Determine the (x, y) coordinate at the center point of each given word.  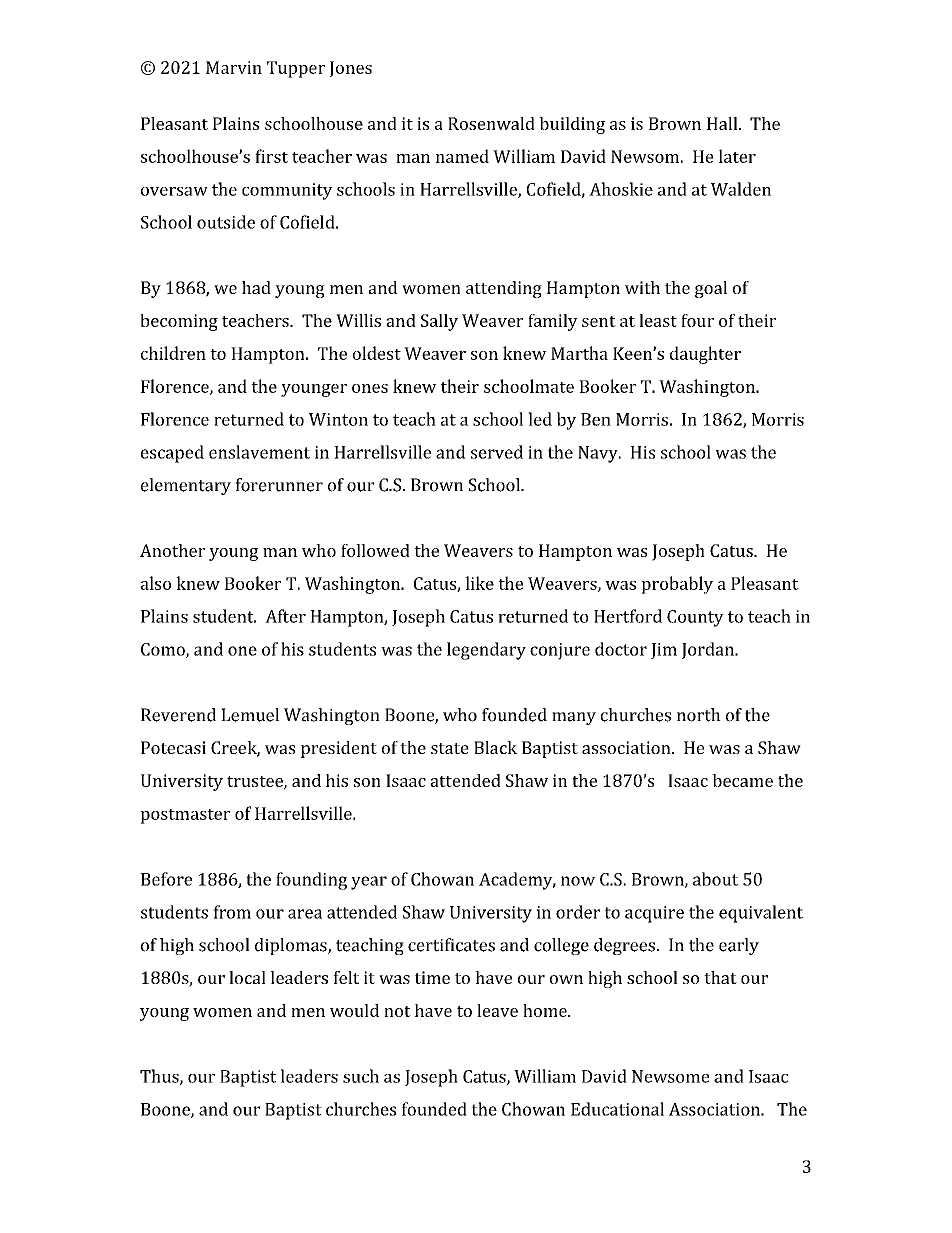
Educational (617, 1109)
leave (497, 1010)
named (462, 156)
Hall (723, 123)
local (247, 977)
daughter (705, 355)
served (497, 452)
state (450, 748)
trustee (256, 782)
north (699, 715)
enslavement (259, 452)
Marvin (234, 67)
